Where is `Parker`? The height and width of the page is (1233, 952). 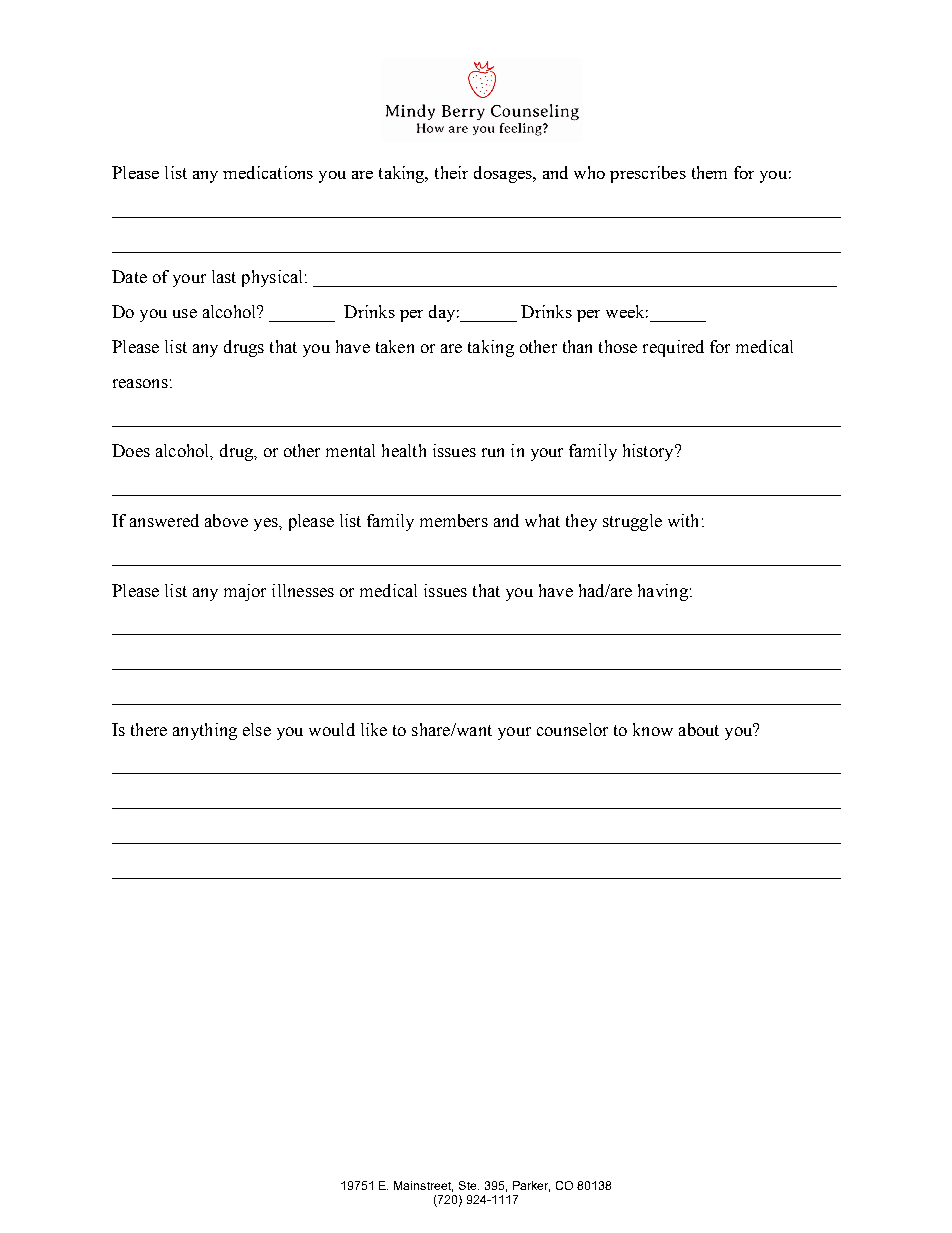 Parker is located at coordinates (531, 1186).
